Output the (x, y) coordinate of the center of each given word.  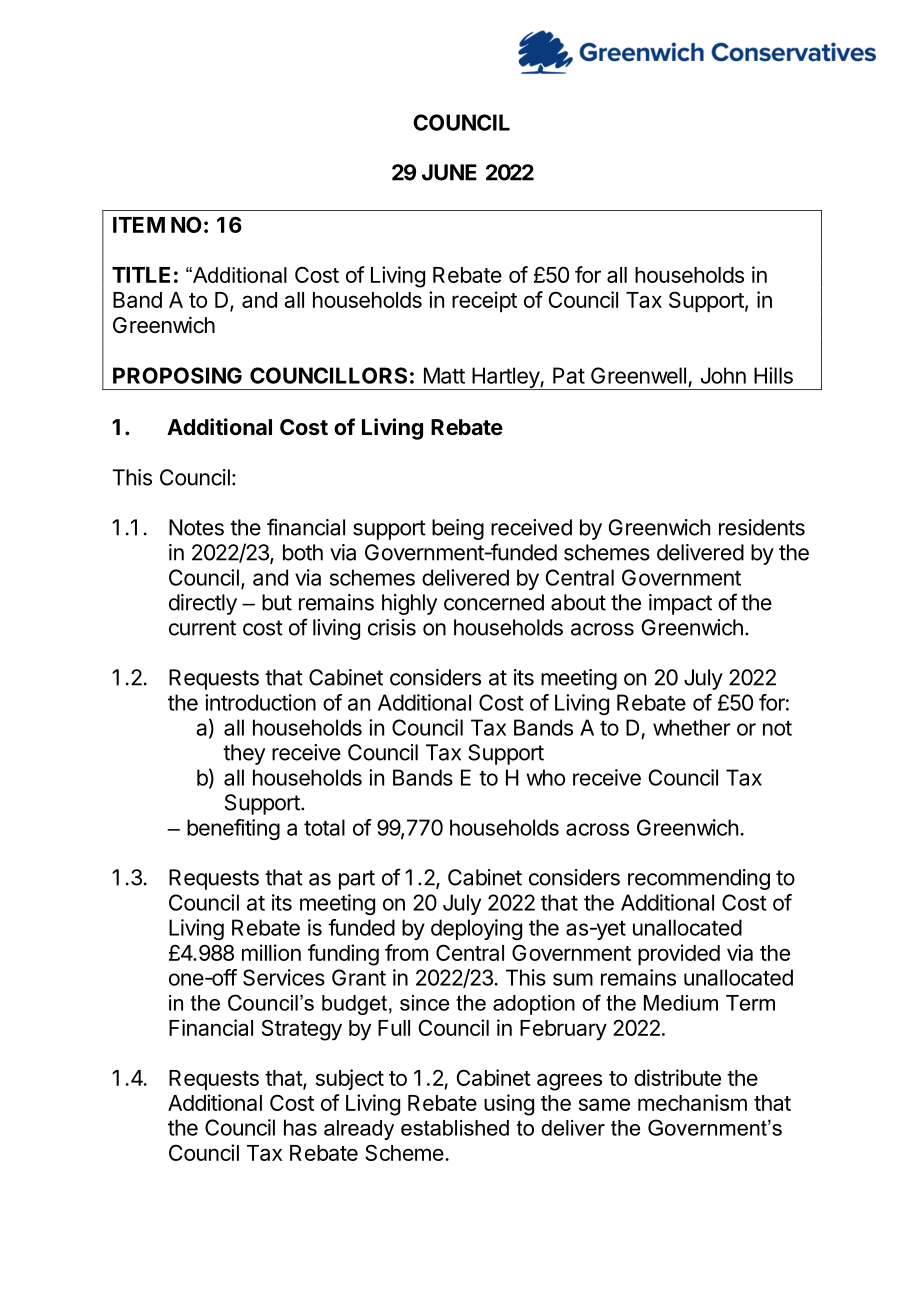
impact (680, 604)
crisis (392, 627)
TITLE (141, 275)
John (723, 375)
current (202, 628)
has (300, 1127)
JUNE (449, 172)
